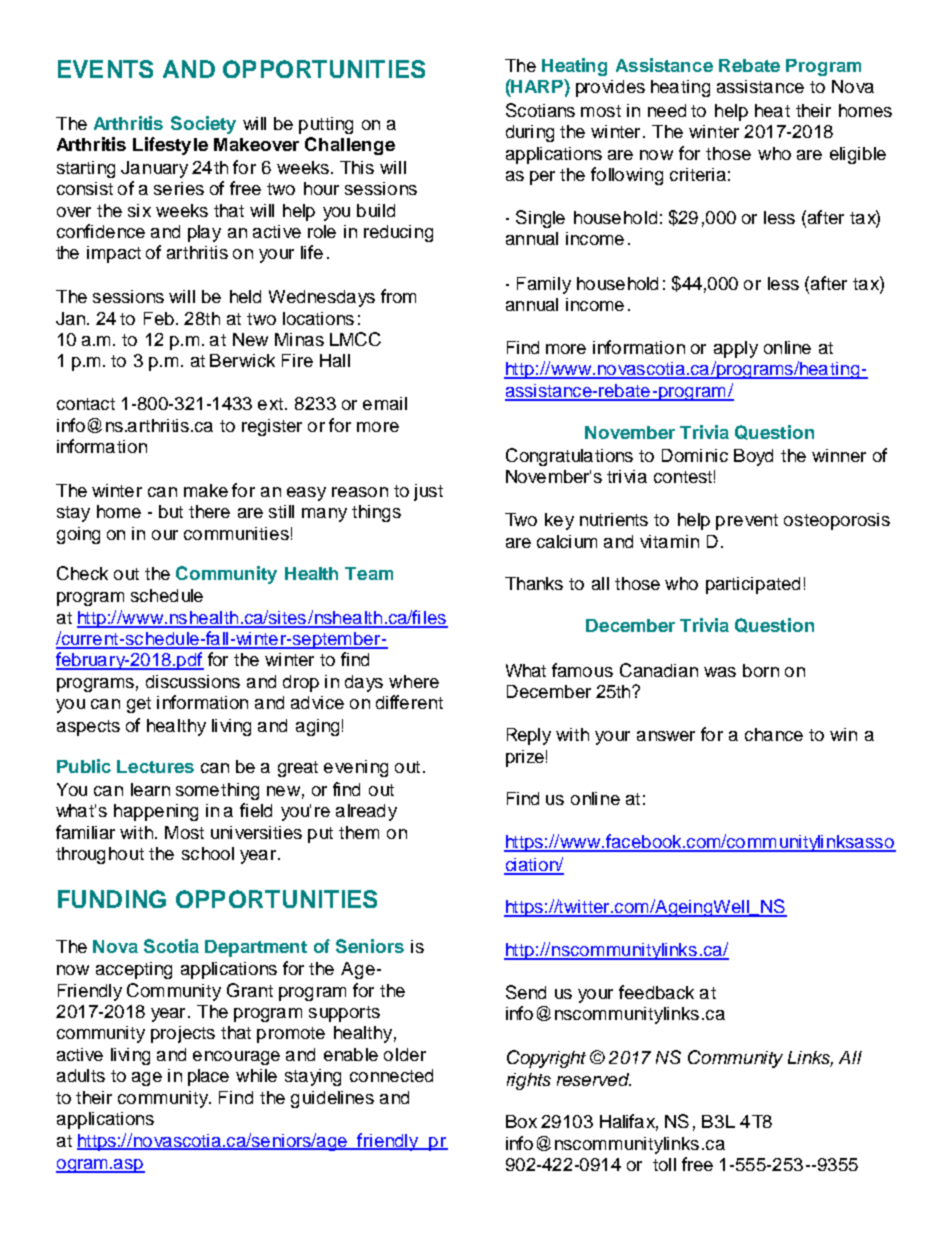 This screenshot has height=1233, width=952. I want to click on need, so click(667, 110).
